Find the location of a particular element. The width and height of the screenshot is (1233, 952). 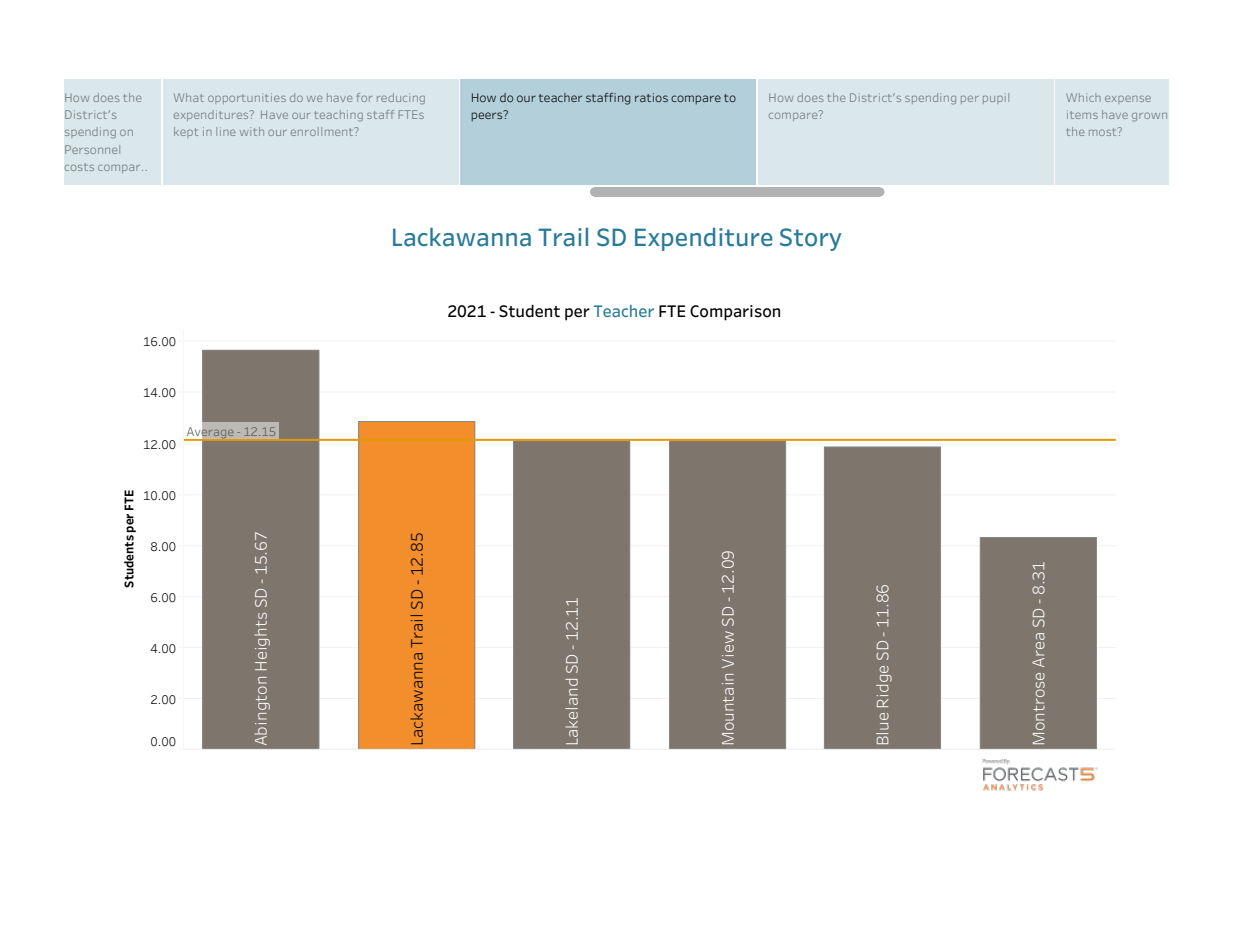

with is located at coordinates (252, 131).
